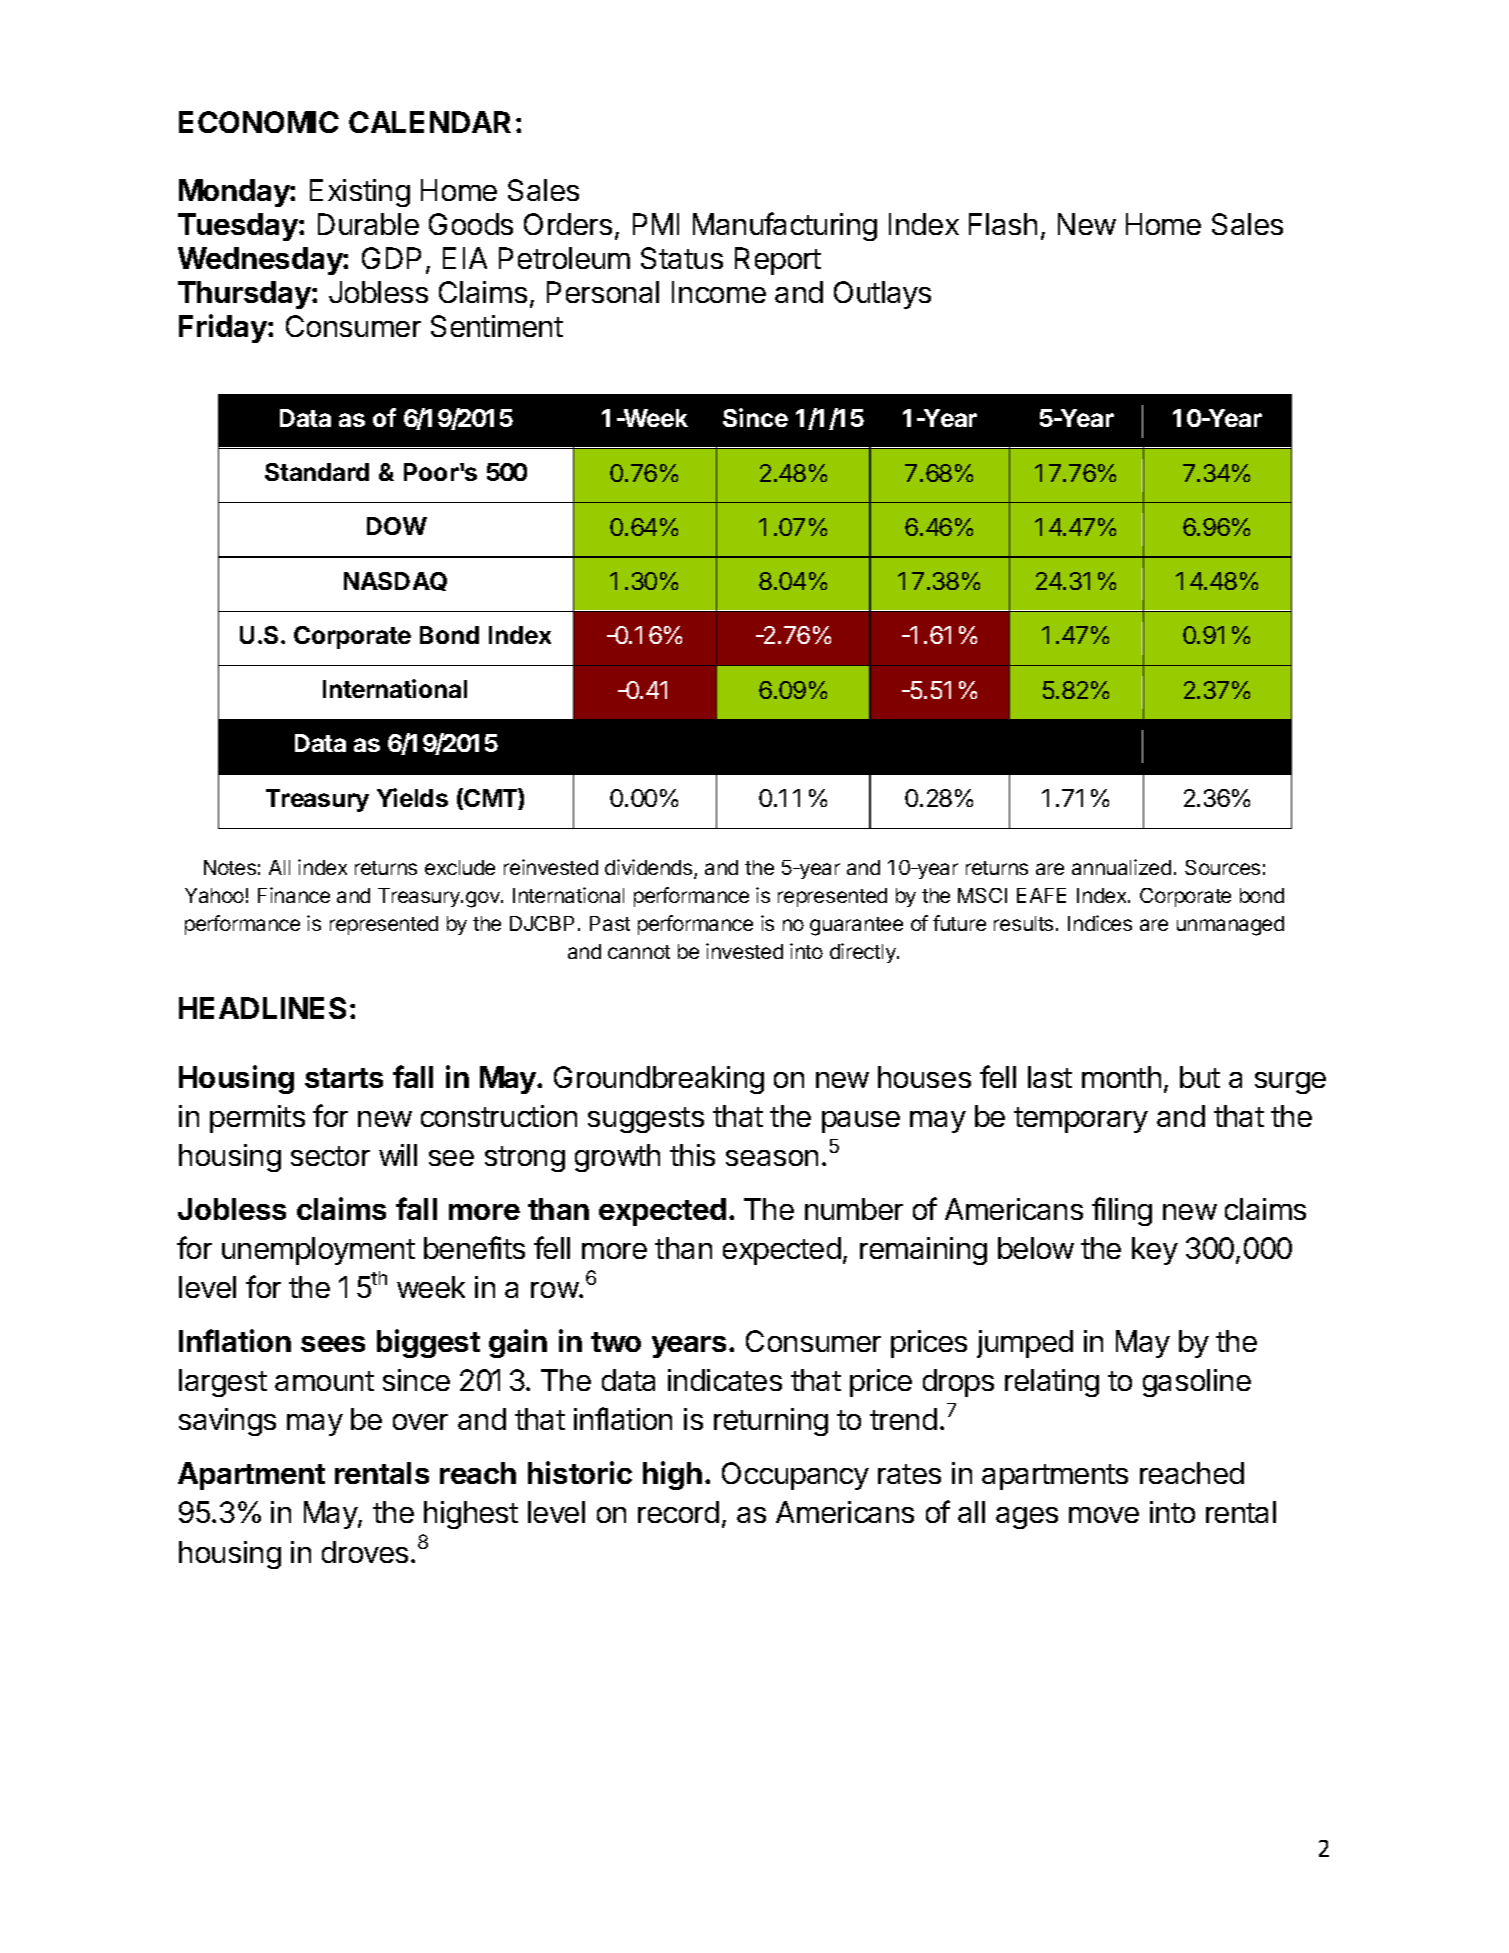  Describe the element at coordinates (785, 226) in the screenshot. I see `Manufacturing` at that location.
